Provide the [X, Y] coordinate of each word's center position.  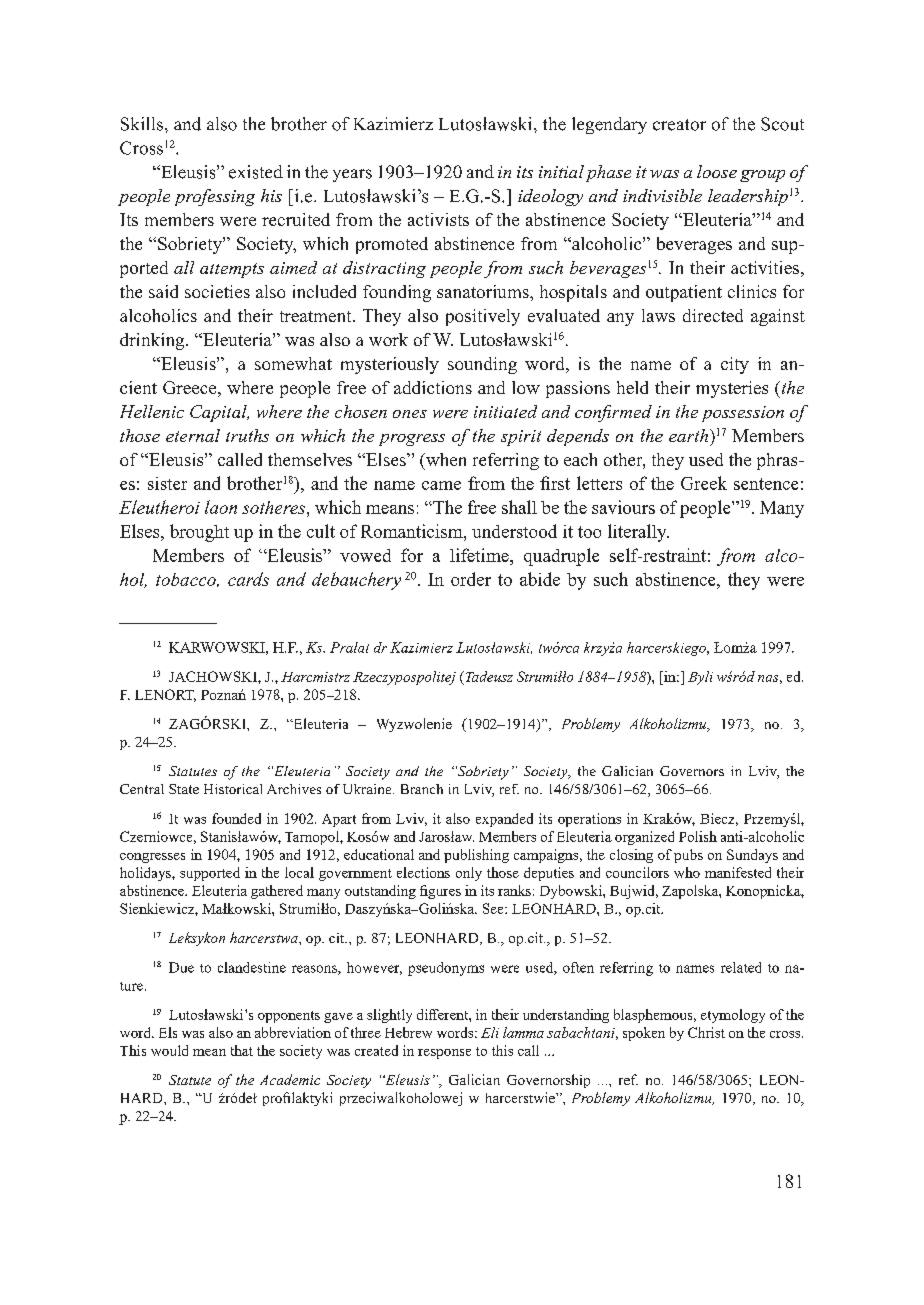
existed [256, 172]
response [444, 1054]
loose [717, 171]
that [242, 1050]
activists [438, 219]
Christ [706, 1032]
